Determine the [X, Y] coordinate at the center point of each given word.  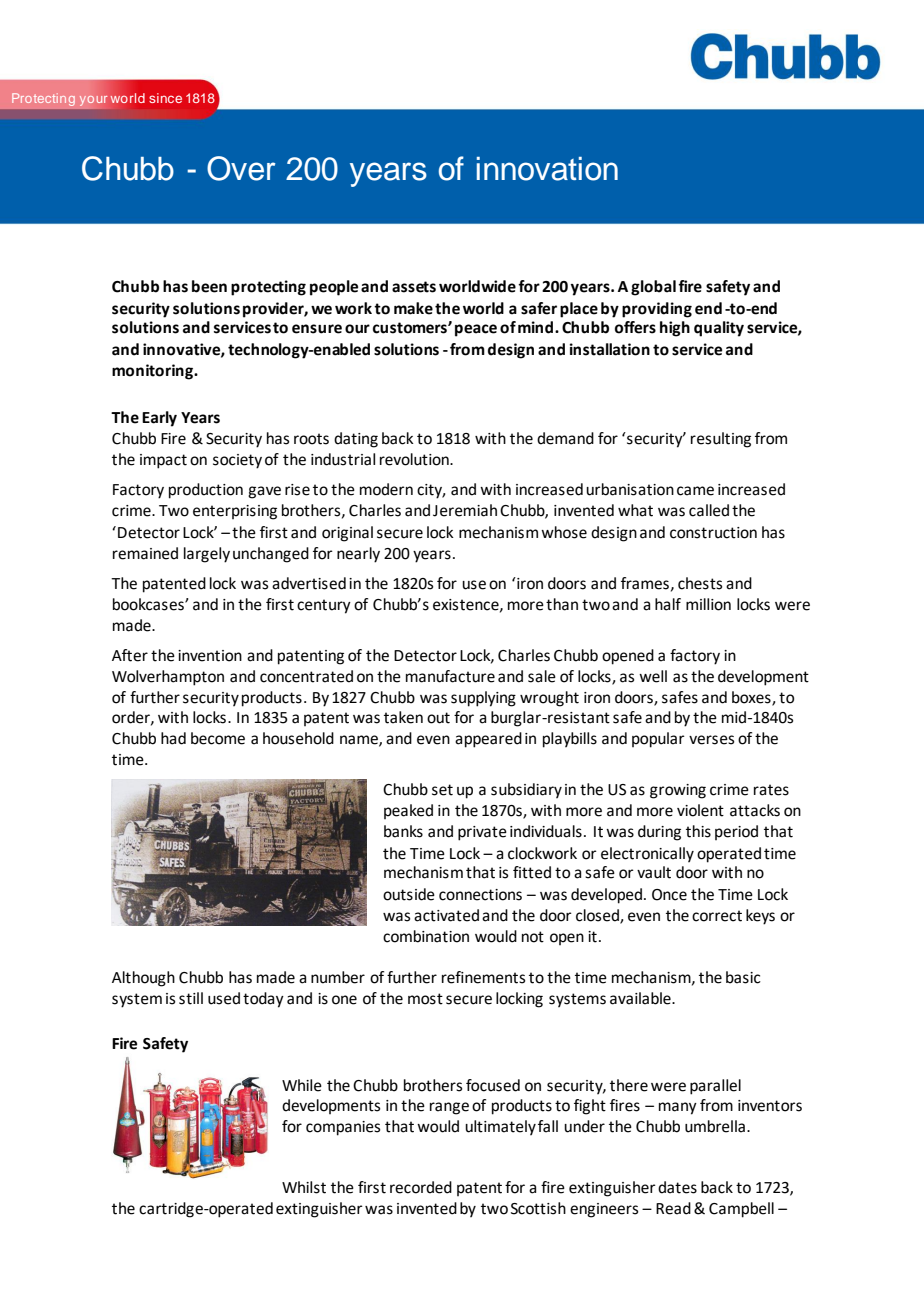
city [431, 491]
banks [403, 831]
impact [163, 461]
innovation [547, 169]
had [173, 738]
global [653, 288]
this [698, 831]
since [165, 98]
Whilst [304, 1187]
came [695, 491]
